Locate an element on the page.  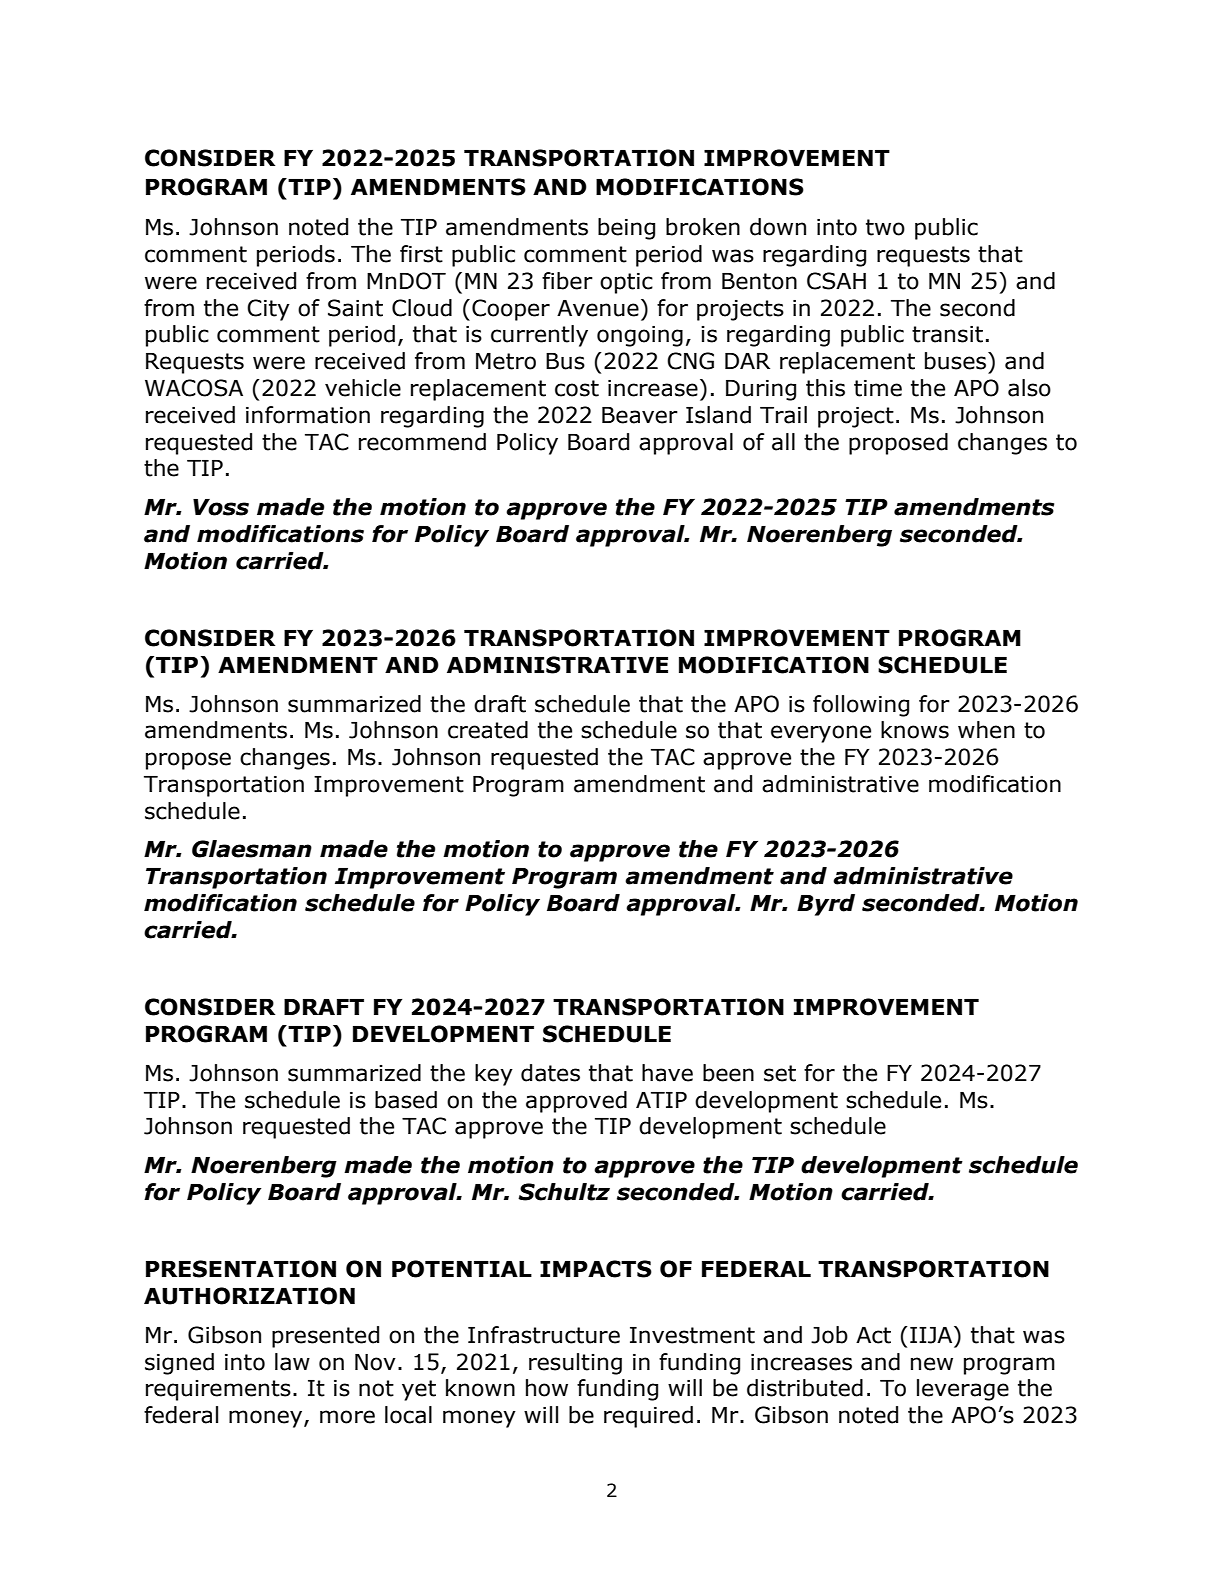
knows is located at coordinates (915, 730).
